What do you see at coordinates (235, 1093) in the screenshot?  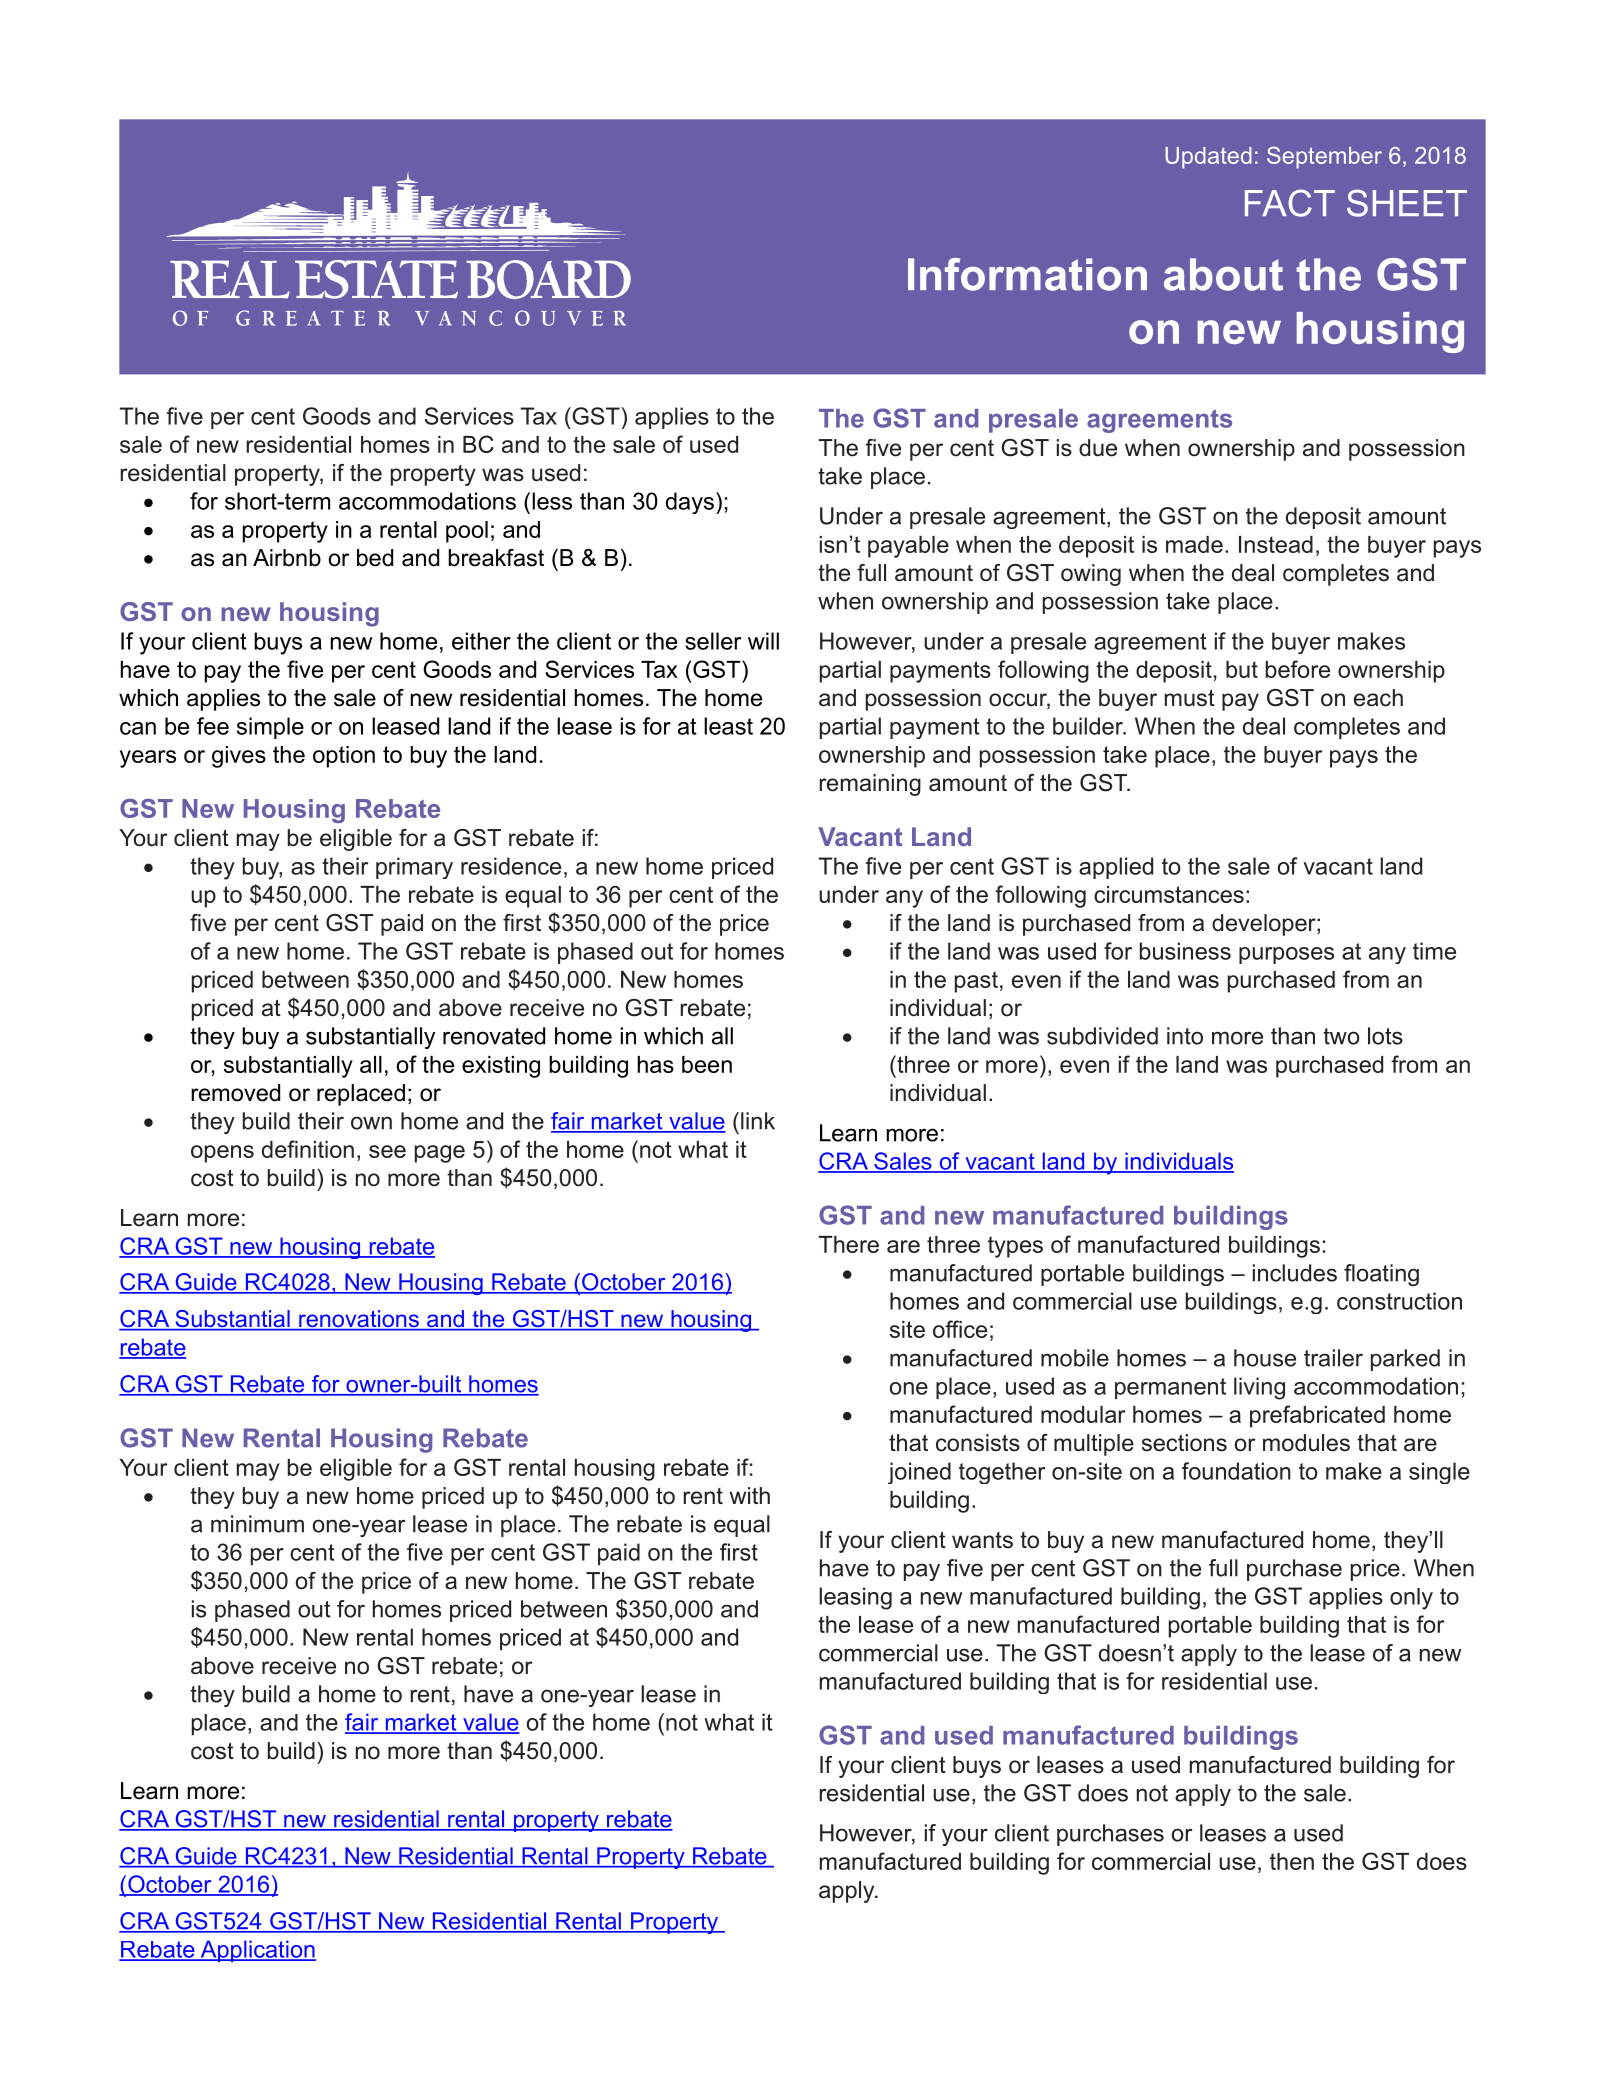 I see `removed` at bounding box center [235, 1093].
